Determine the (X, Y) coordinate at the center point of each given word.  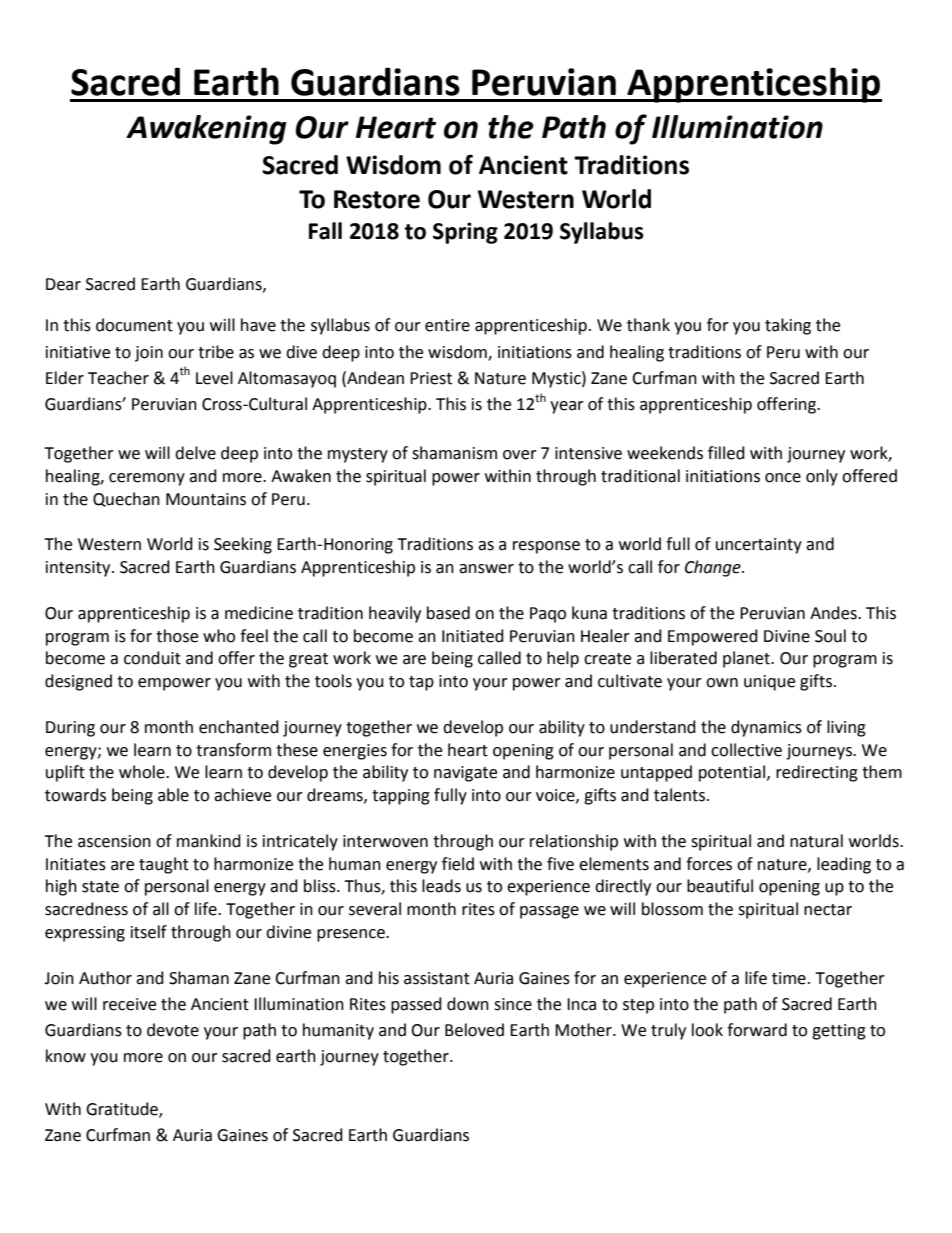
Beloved (474, 1030)
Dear (63, 284)
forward (757, 1030)
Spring (465, 233)
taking (788, 326)
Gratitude (123, 1110)
